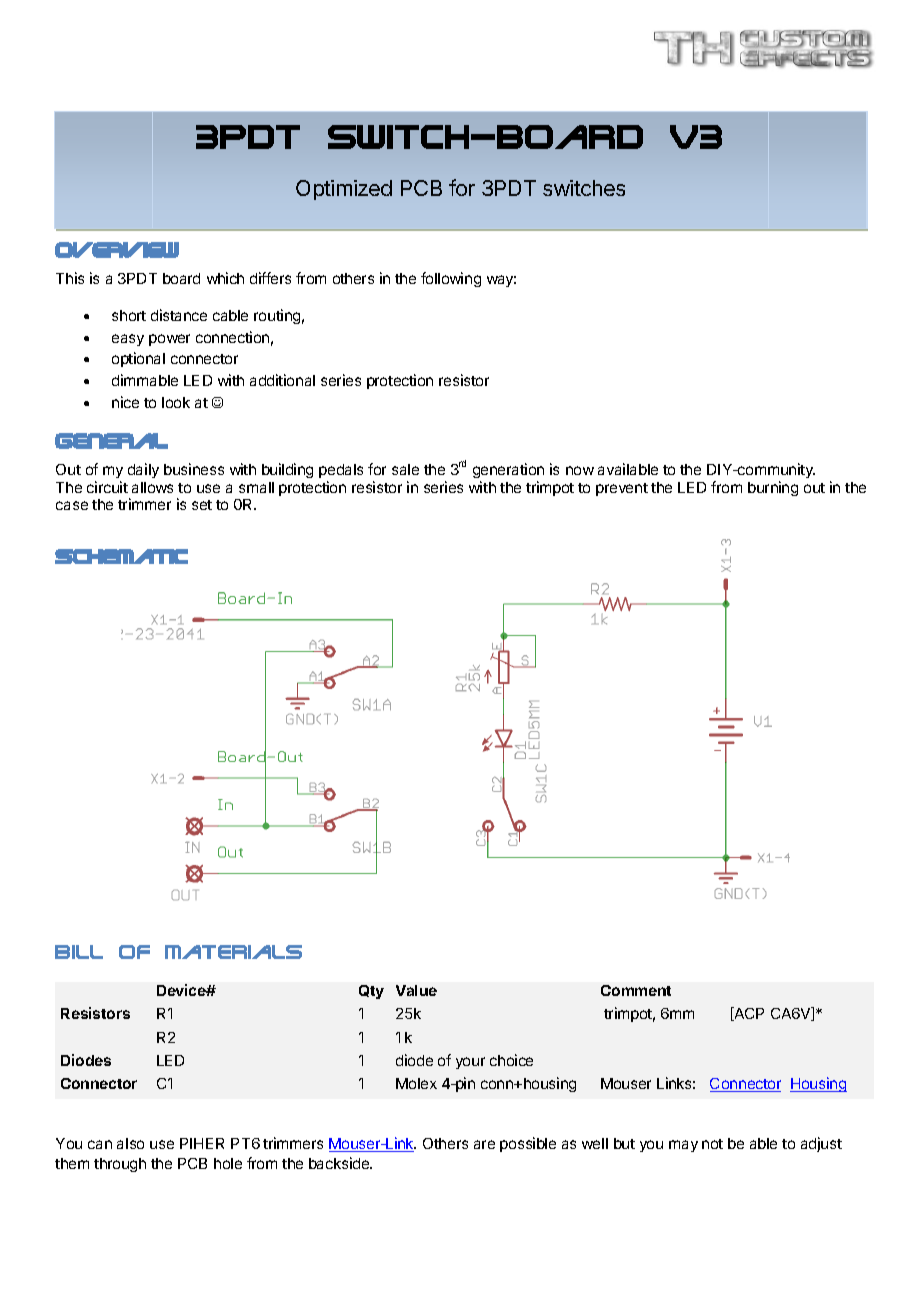  I want to click on Comment, so click(636, 990).
